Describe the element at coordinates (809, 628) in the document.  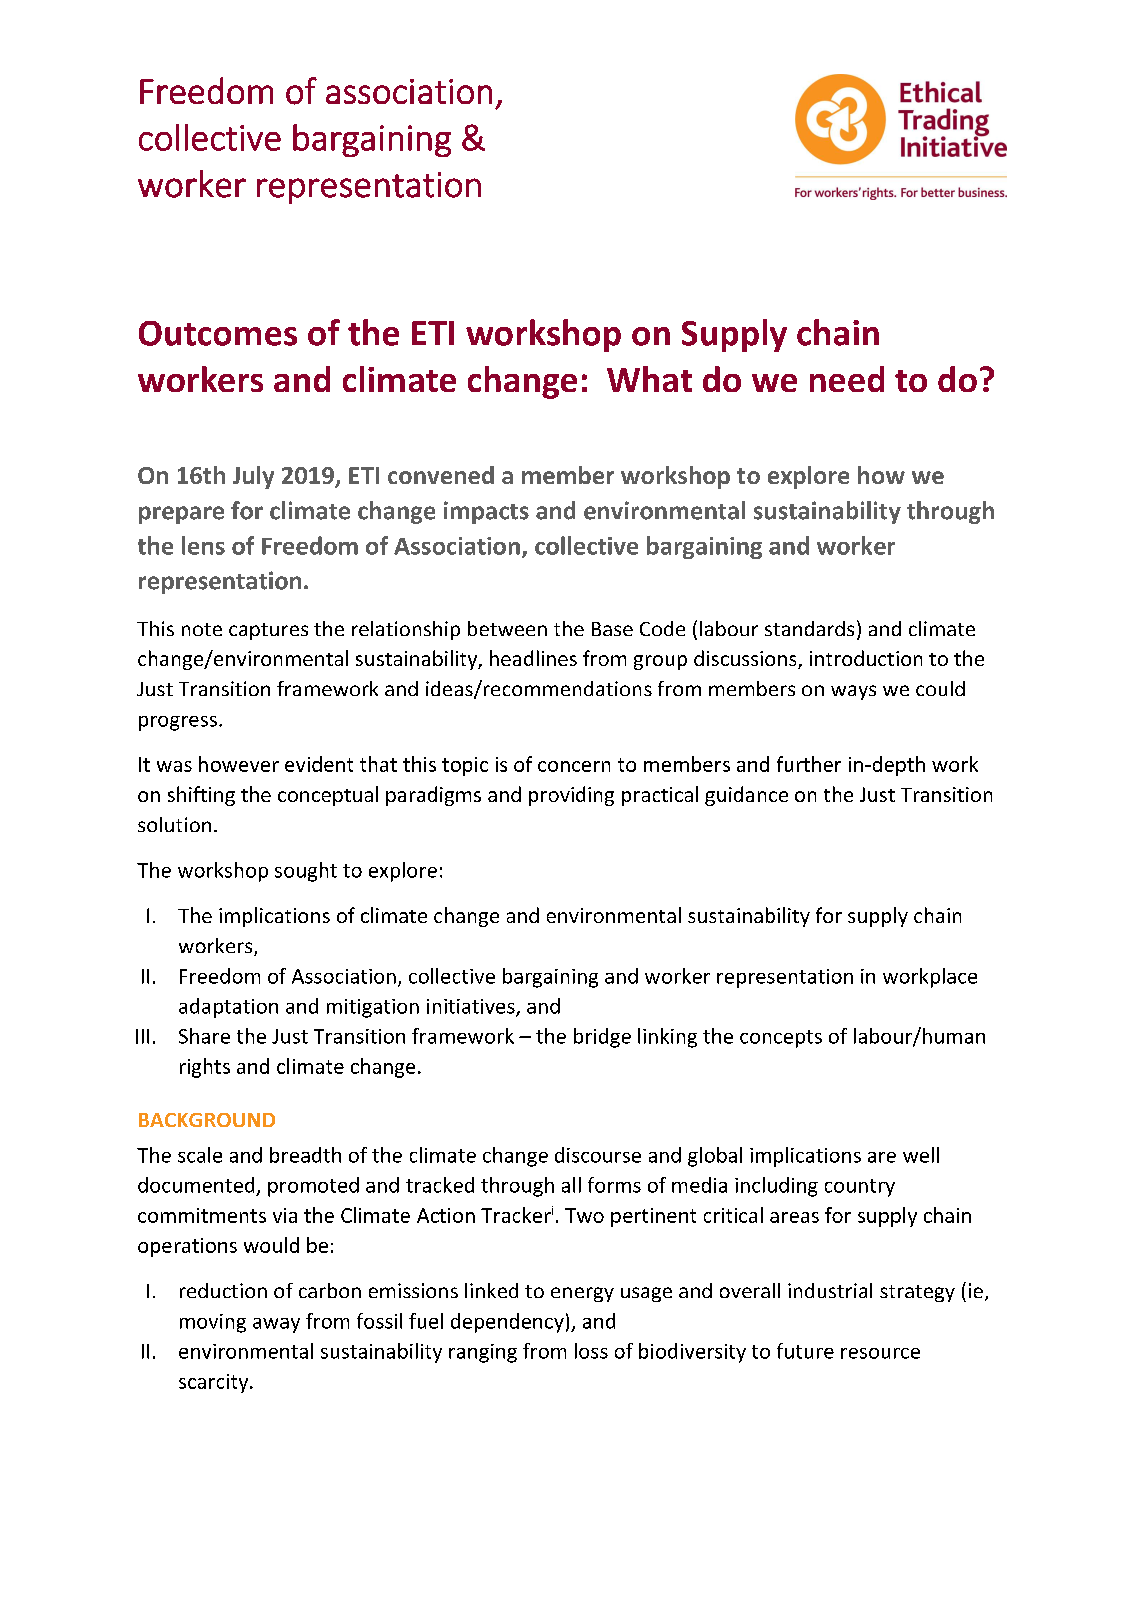
I see `standards` at that location.
